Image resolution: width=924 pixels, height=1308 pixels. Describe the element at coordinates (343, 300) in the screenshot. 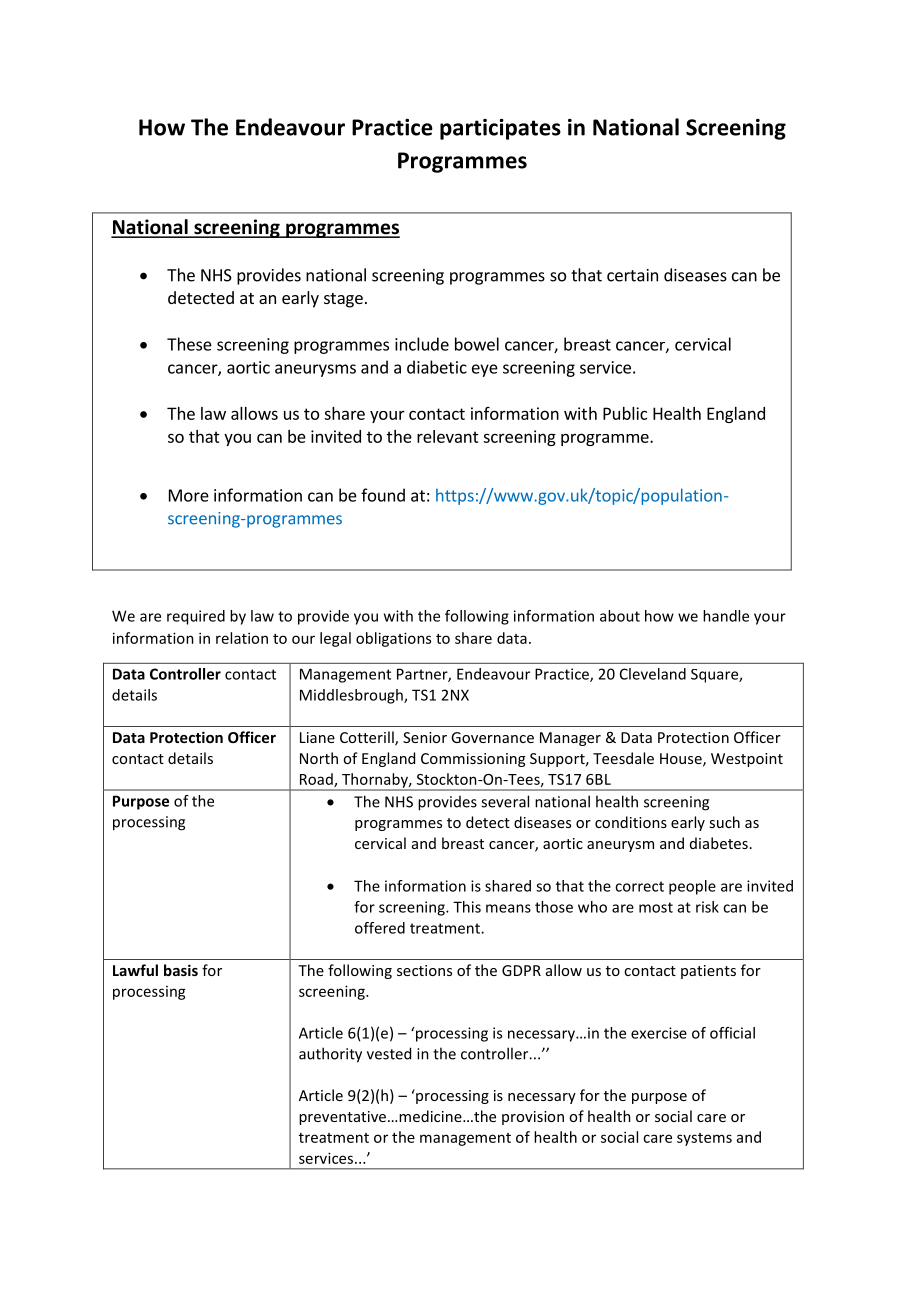

I see `stage` at that location.
